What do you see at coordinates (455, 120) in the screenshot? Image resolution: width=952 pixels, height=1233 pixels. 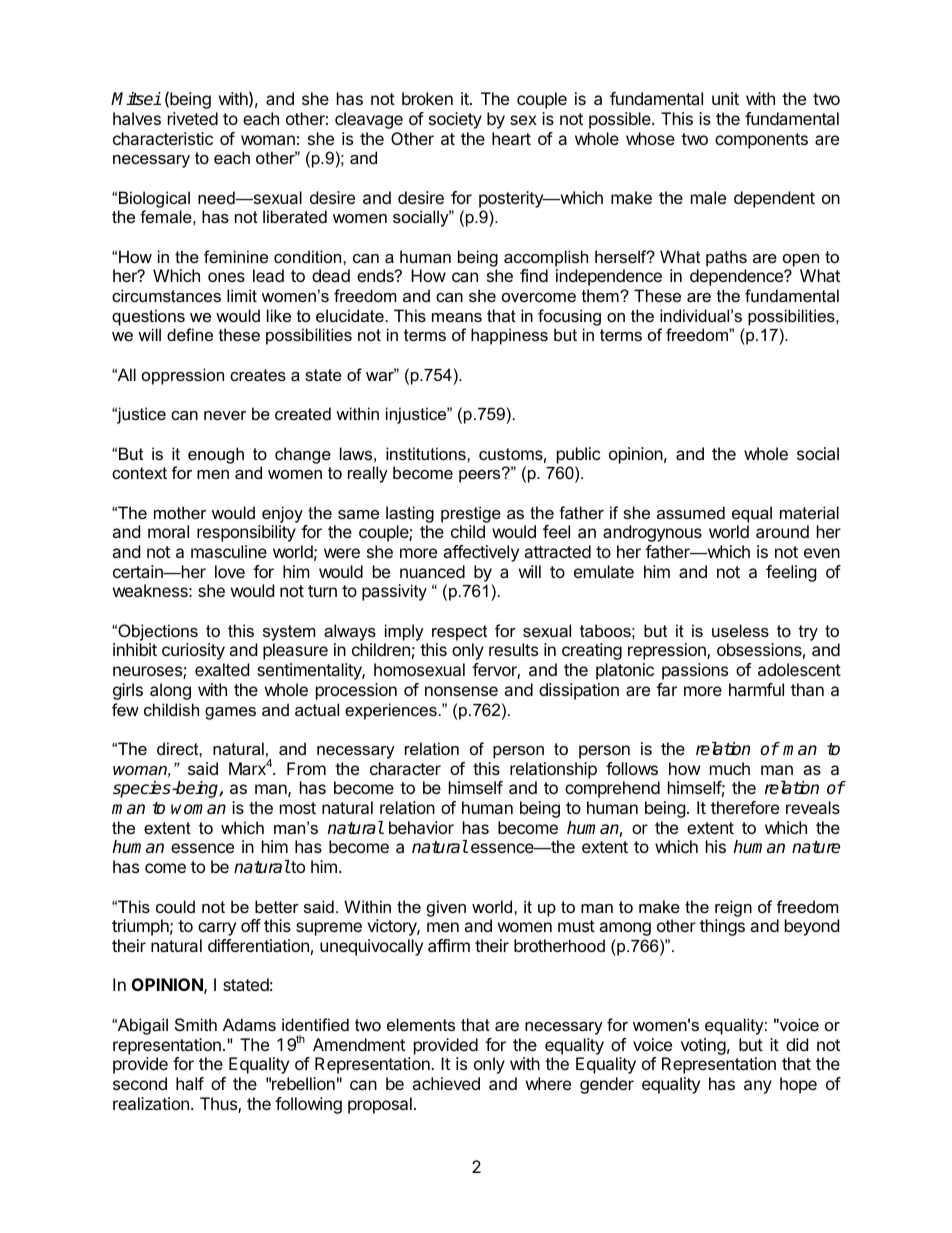 I see `society` at bounding box center [455, 120].
